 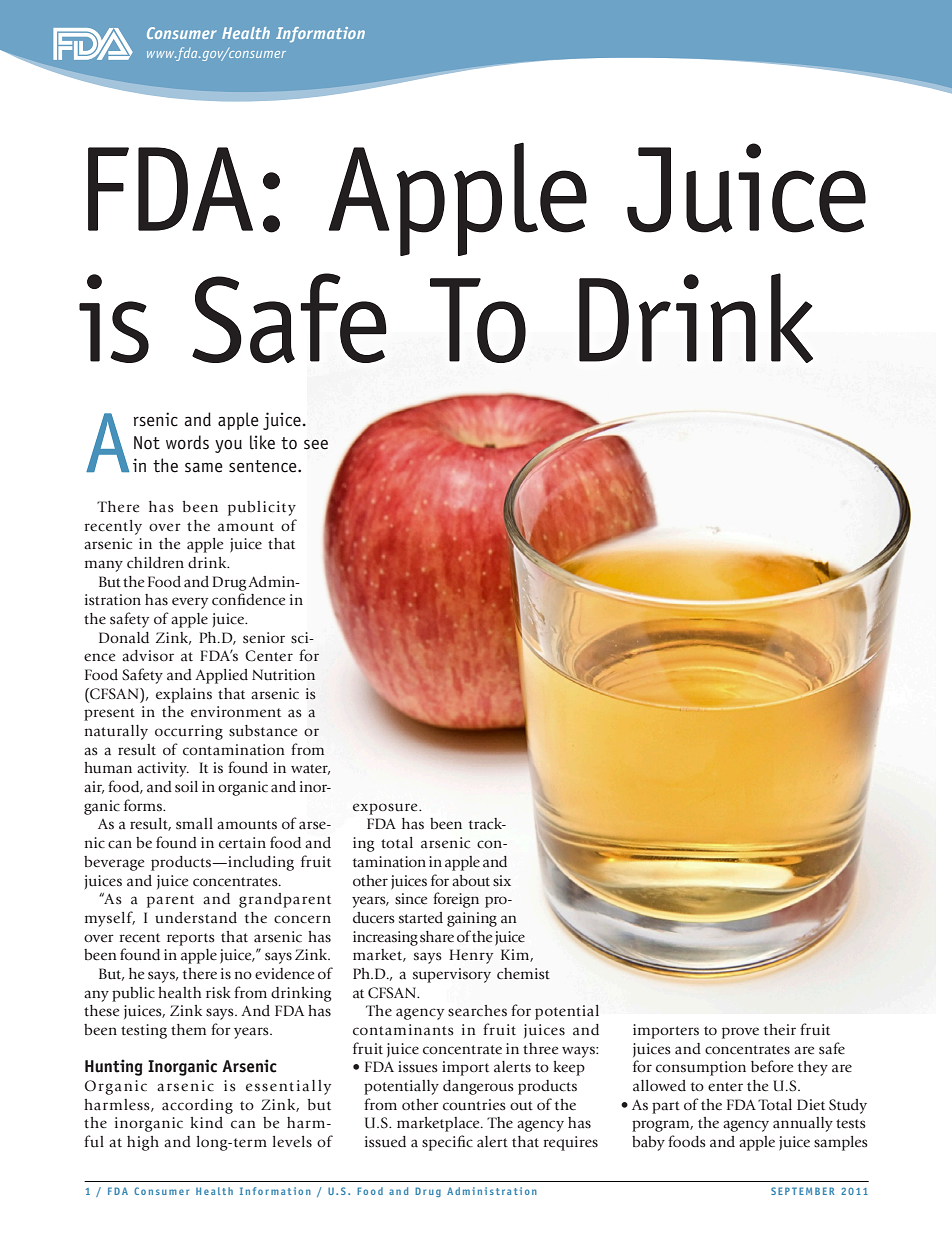 What do you see at coordinates (218, 992) in the image?
I see `risk` at bounding box center [218, 992].
